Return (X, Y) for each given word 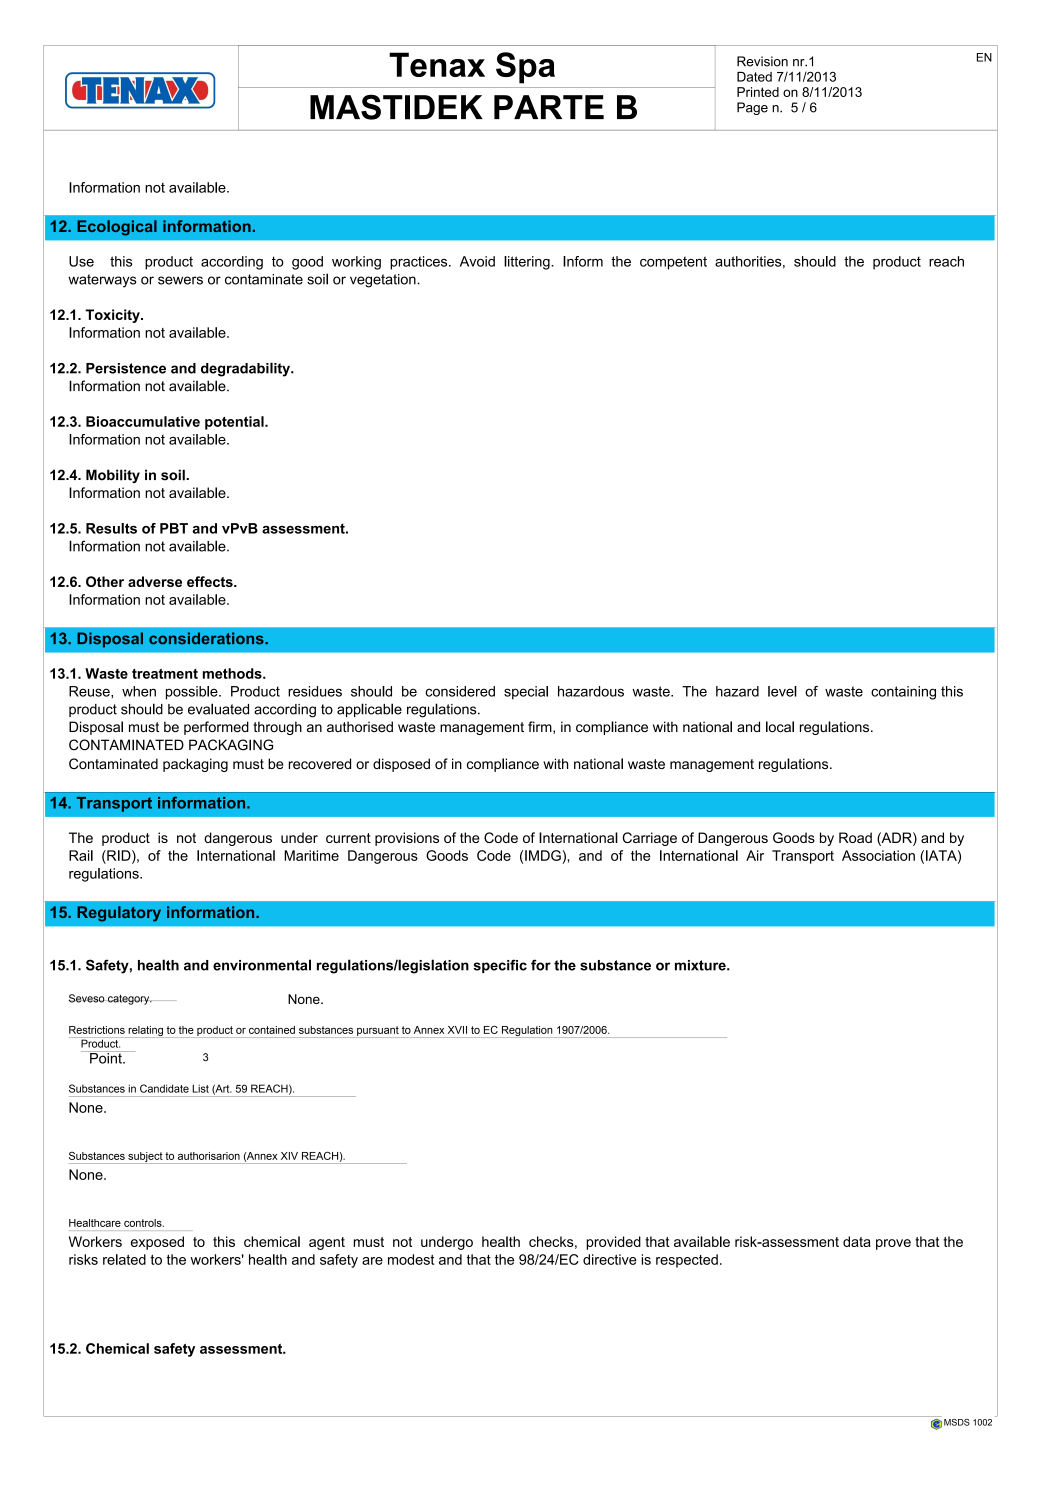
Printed (758, 92)
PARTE (549, 107)
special (526, 693)
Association (878, 855)
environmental (262, 965)
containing (903, 693)
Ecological (117, 228)
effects (211, 581)
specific (500, 966)
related (124, 1259)
